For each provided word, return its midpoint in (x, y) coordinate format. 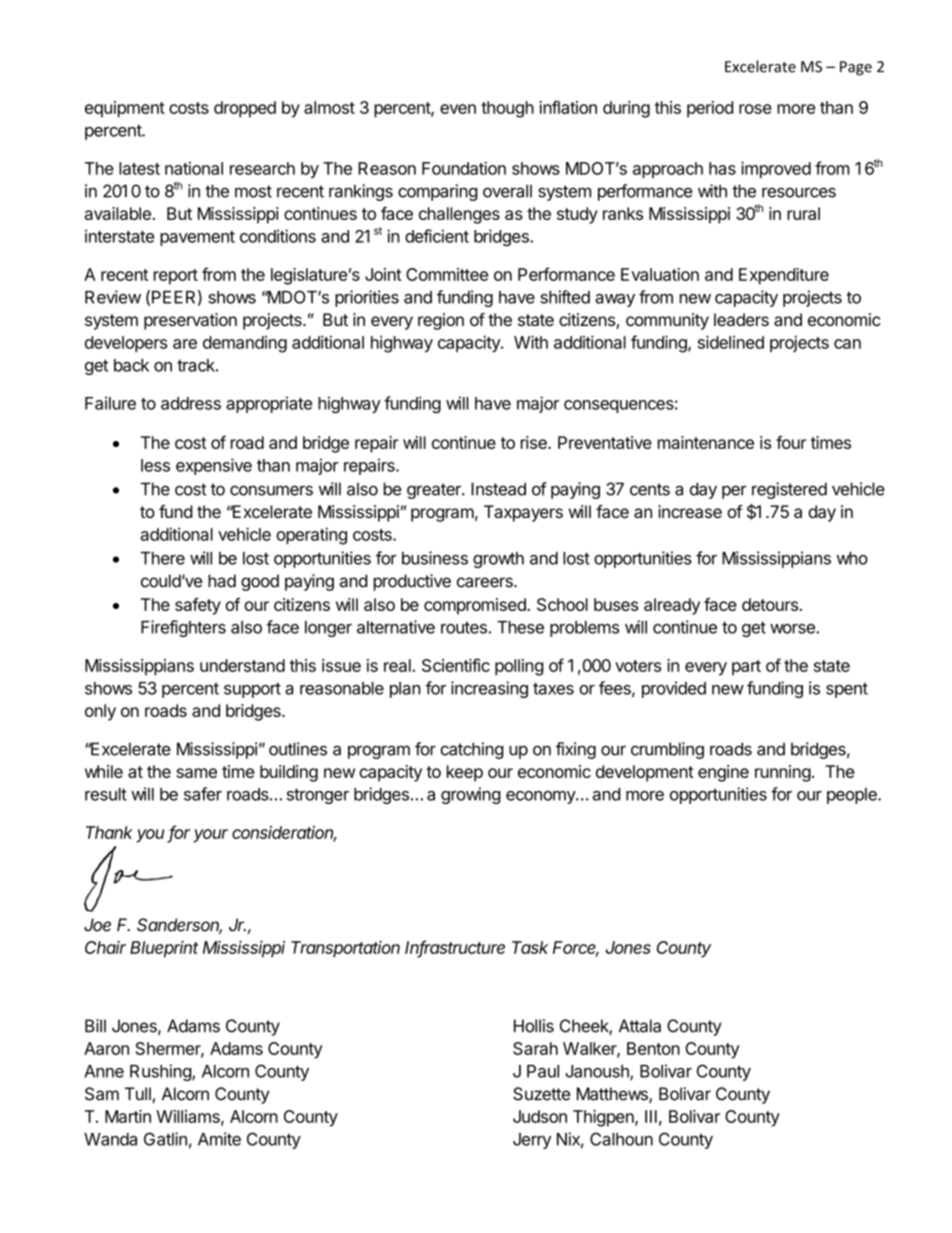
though (507, 109)
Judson (540, 1116)
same (197, 773)
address (191, 403)
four (791, 442)
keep (465, 773)
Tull (139, 1095)
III (651, 1116)
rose (755, 109)
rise (535, 442)
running (783, 773)
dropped (245, 109)
